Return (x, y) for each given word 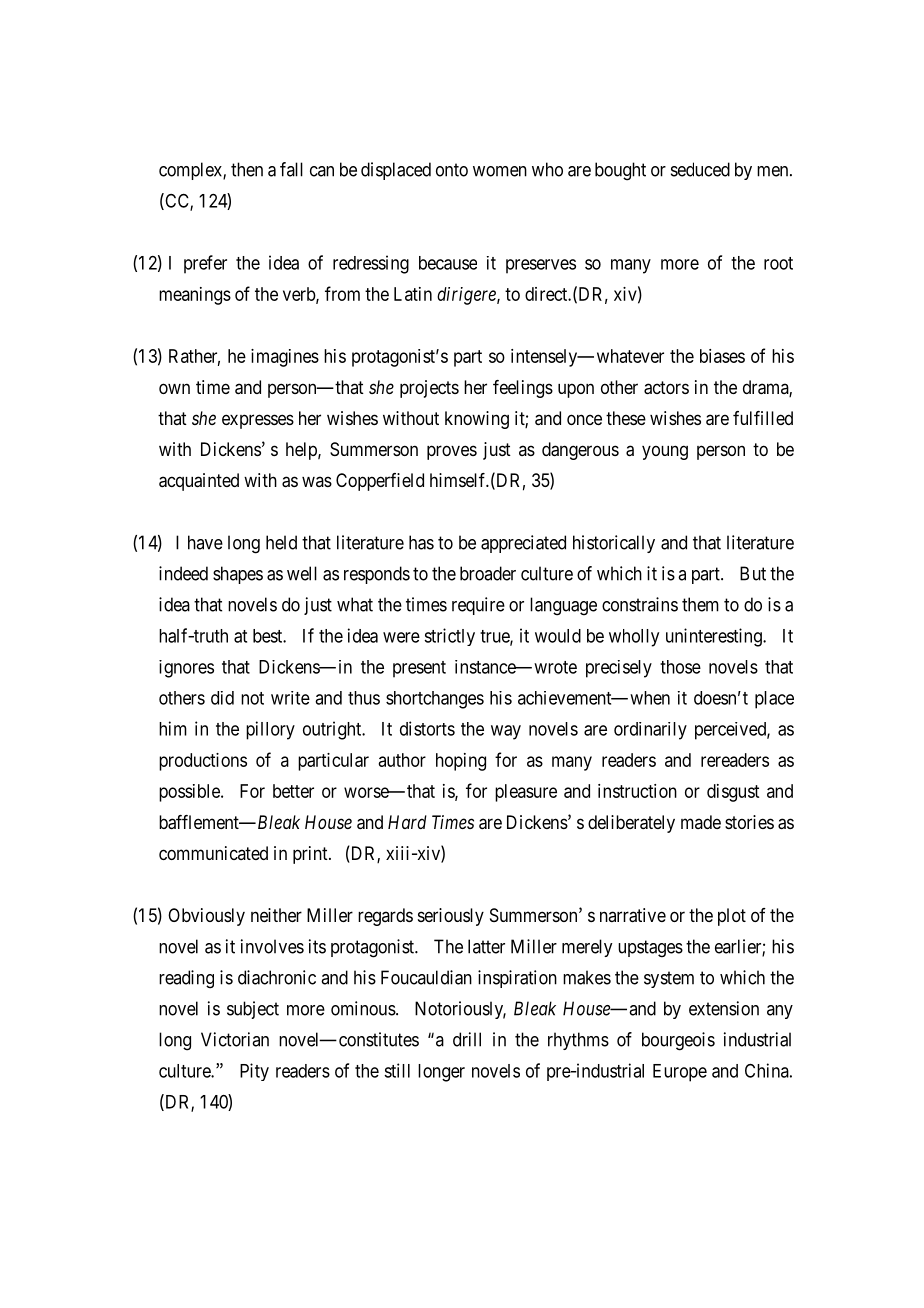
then (247, 169)
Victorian (235, 1039)
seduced (700, 169)
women (500, 171)
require (478, 606)
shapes (238, 575)
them (700, 604)
